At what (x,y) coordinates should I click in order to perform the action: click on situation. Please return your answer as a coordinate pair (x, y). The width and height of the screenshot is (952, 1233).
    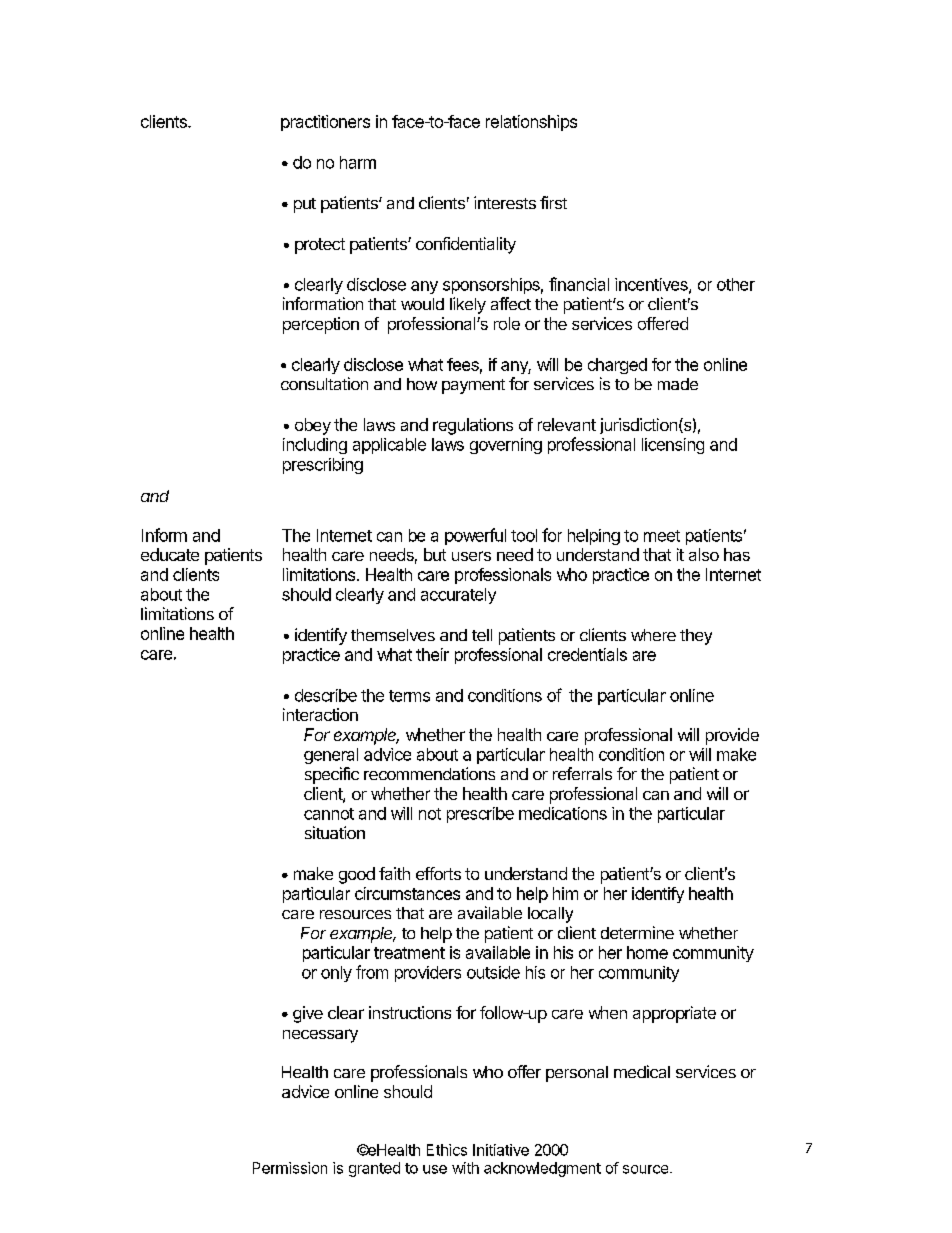
    Looking at the image, I should click on (335, 832).
